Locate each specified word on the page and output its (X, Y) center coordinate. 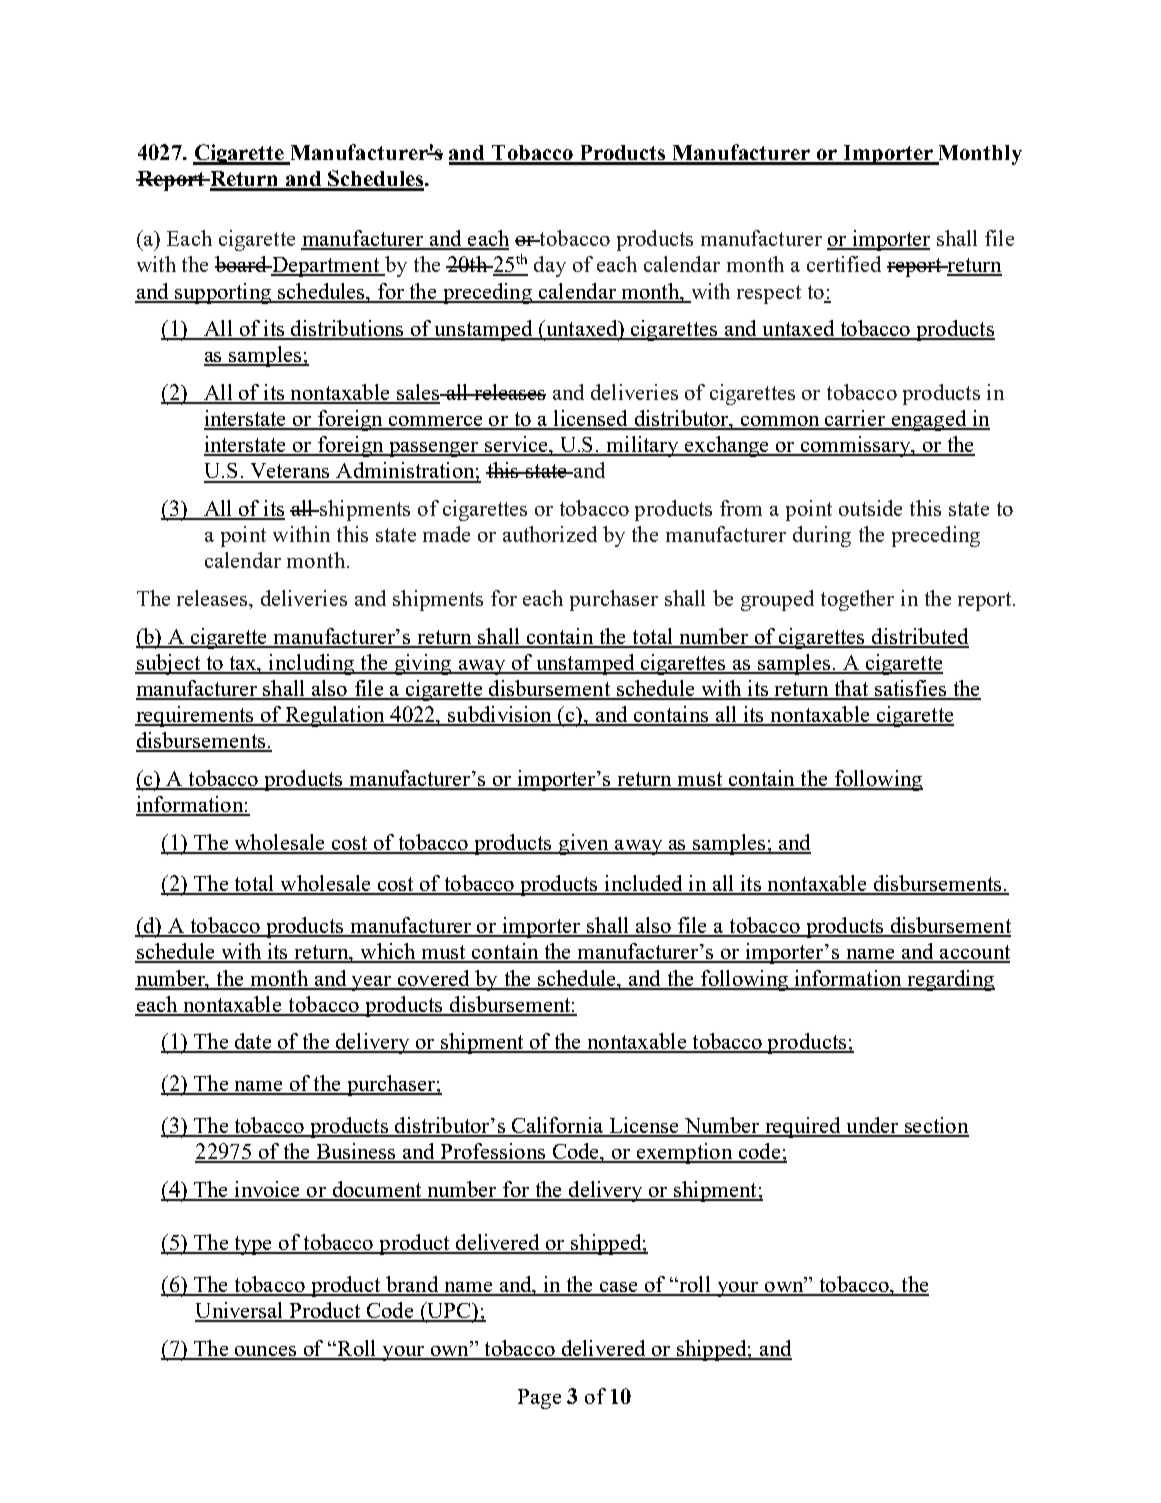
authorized (550, 534)
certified (844, 264)
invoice (267, 1190)
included (643, 884)
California (557, 1126)
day (550, 266)
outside (870, 508)
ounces (265, 1352)
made (446, 534)
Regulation (335, 716)
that (851, 689)
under (872, 1126)
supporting (223, 293)
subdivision (500, 715)
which (388, 952)
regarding (950, 980)
